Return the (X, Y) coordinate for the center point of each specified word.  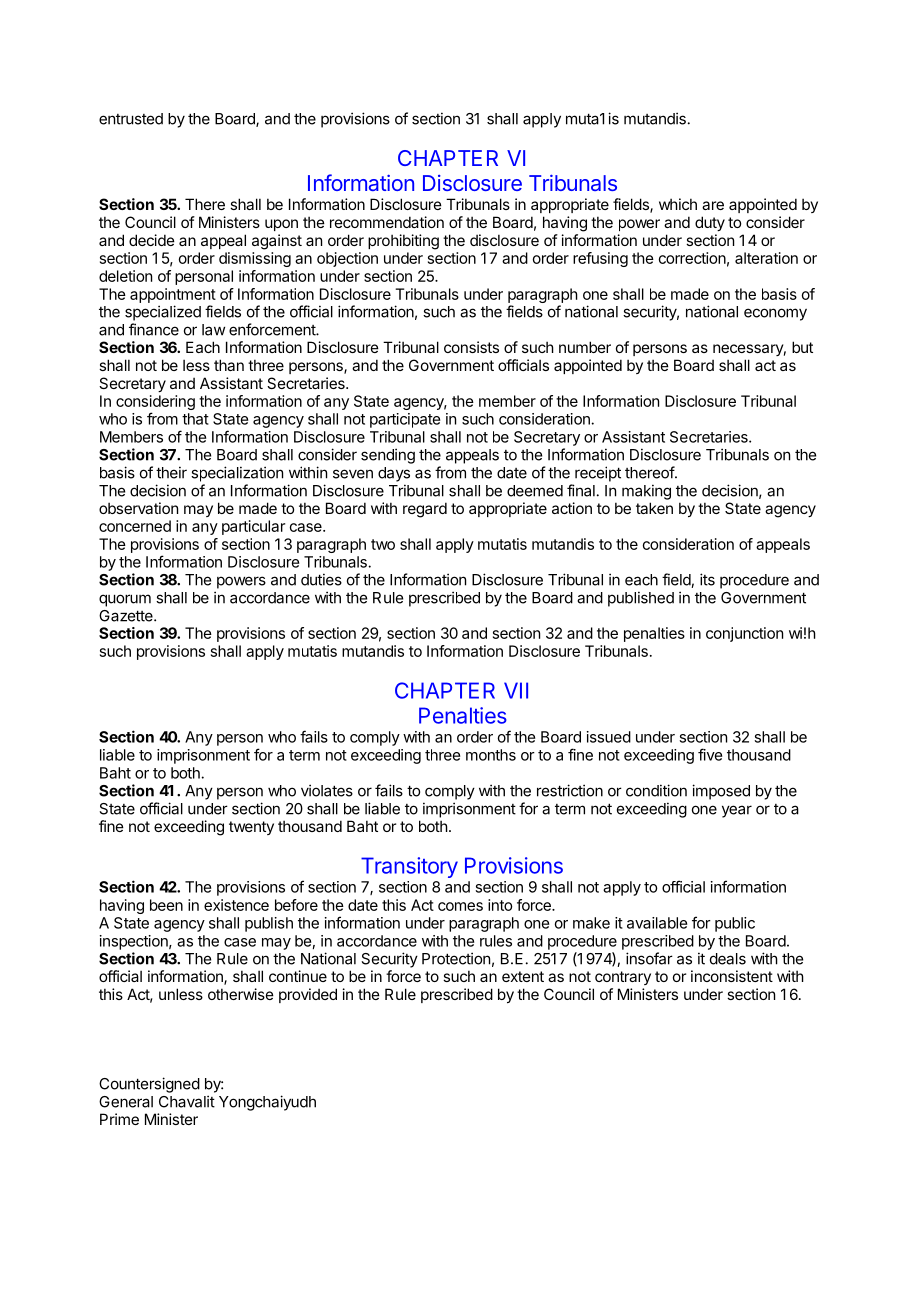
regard (425, 510)
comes (460, 906)
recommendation (387, 222)
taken (654, 508)
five (710, 754)
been (166, 905)
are (713, 205)
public (735, 924)
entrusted (131, 119)
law (213, 330)
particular (253, 527)
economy (775, 314)
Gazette (127, 616)
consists (471, 347)
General (126, 1102)
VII (516, 690)
